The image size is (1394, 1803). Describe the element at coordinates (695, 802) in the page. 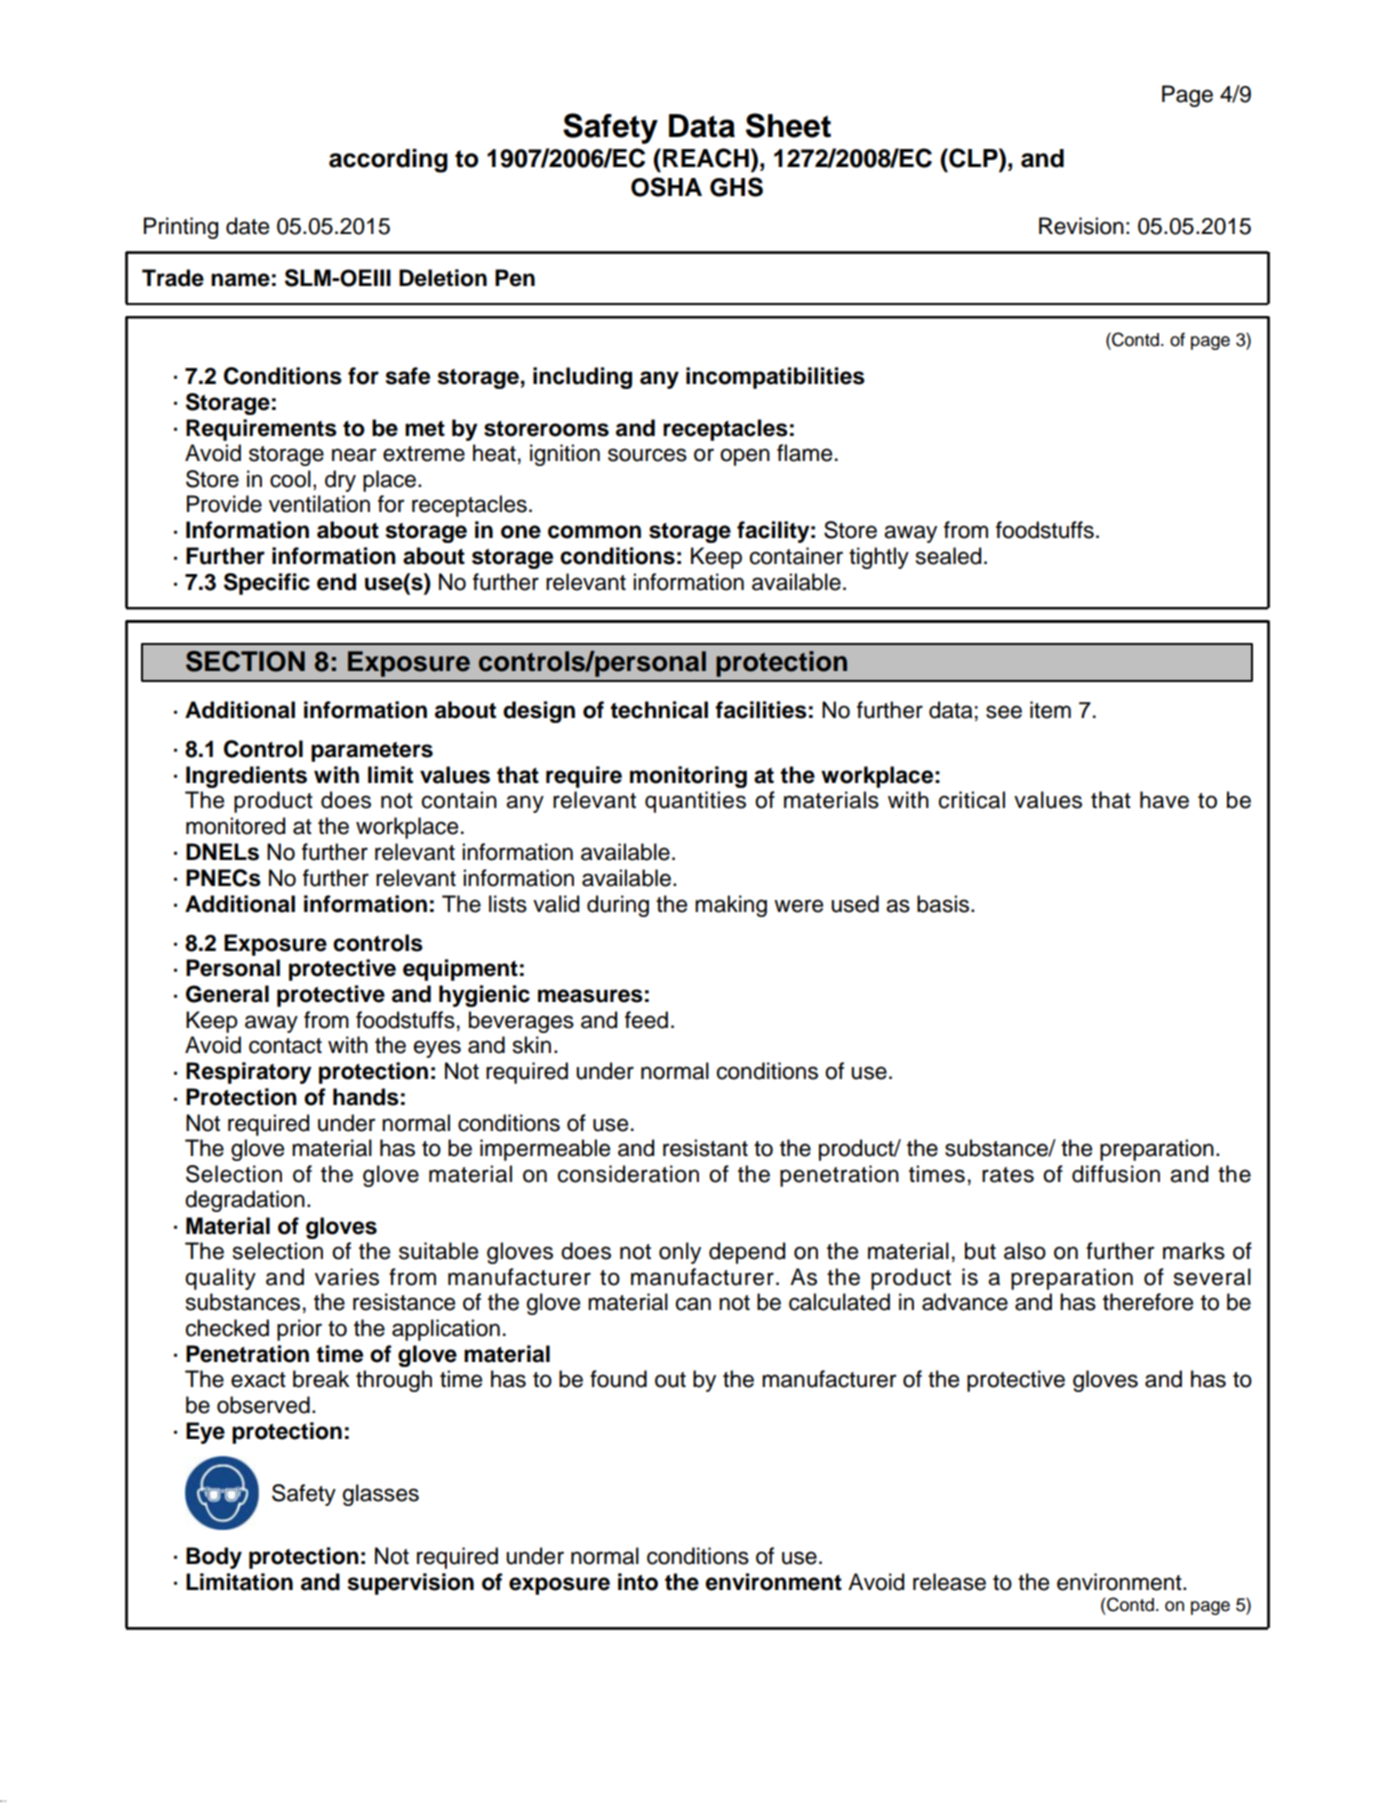

I see `quantities` at that location.
